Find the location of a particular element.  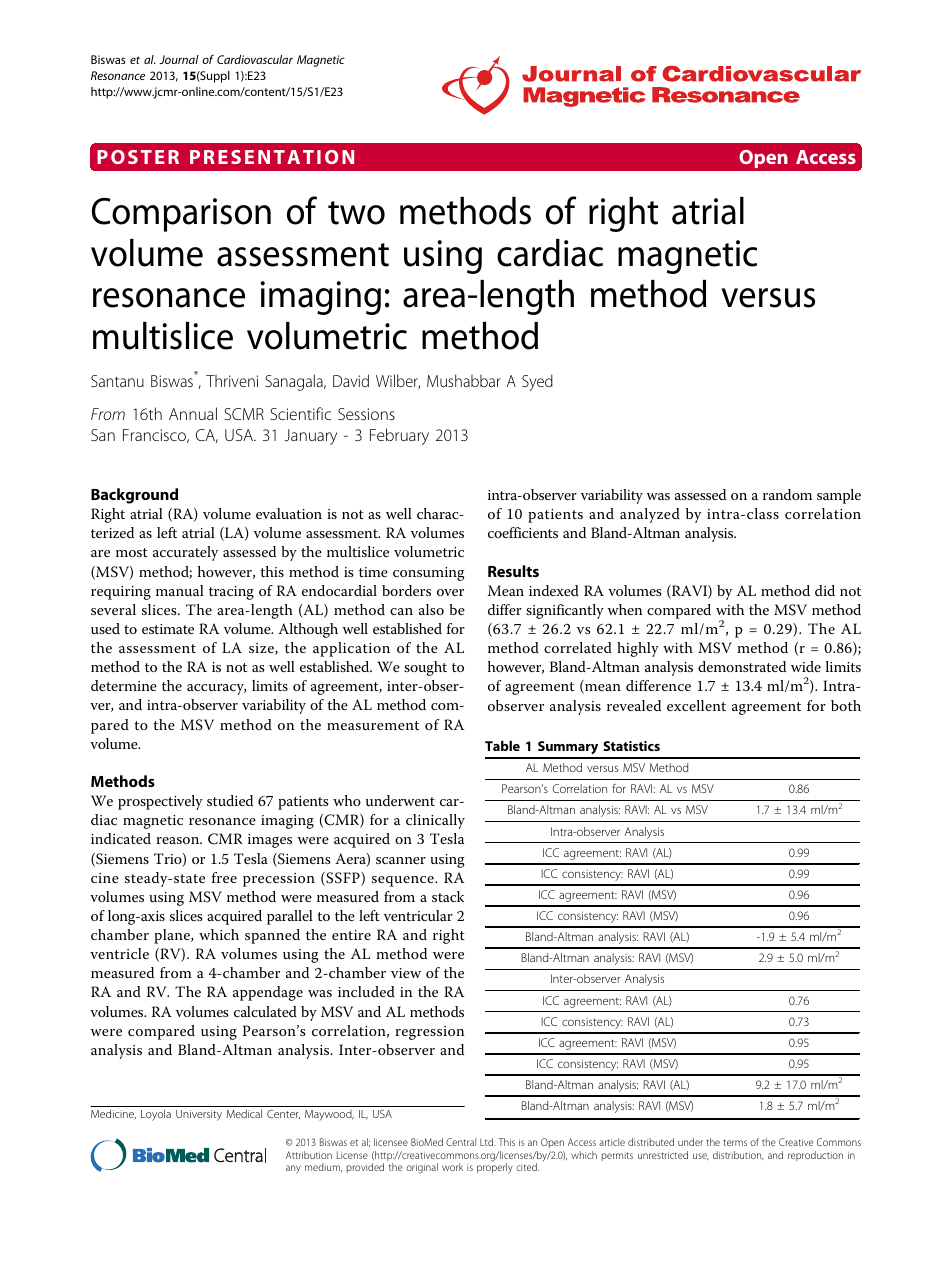

Ltd is located at coordinates (487, 1142).
